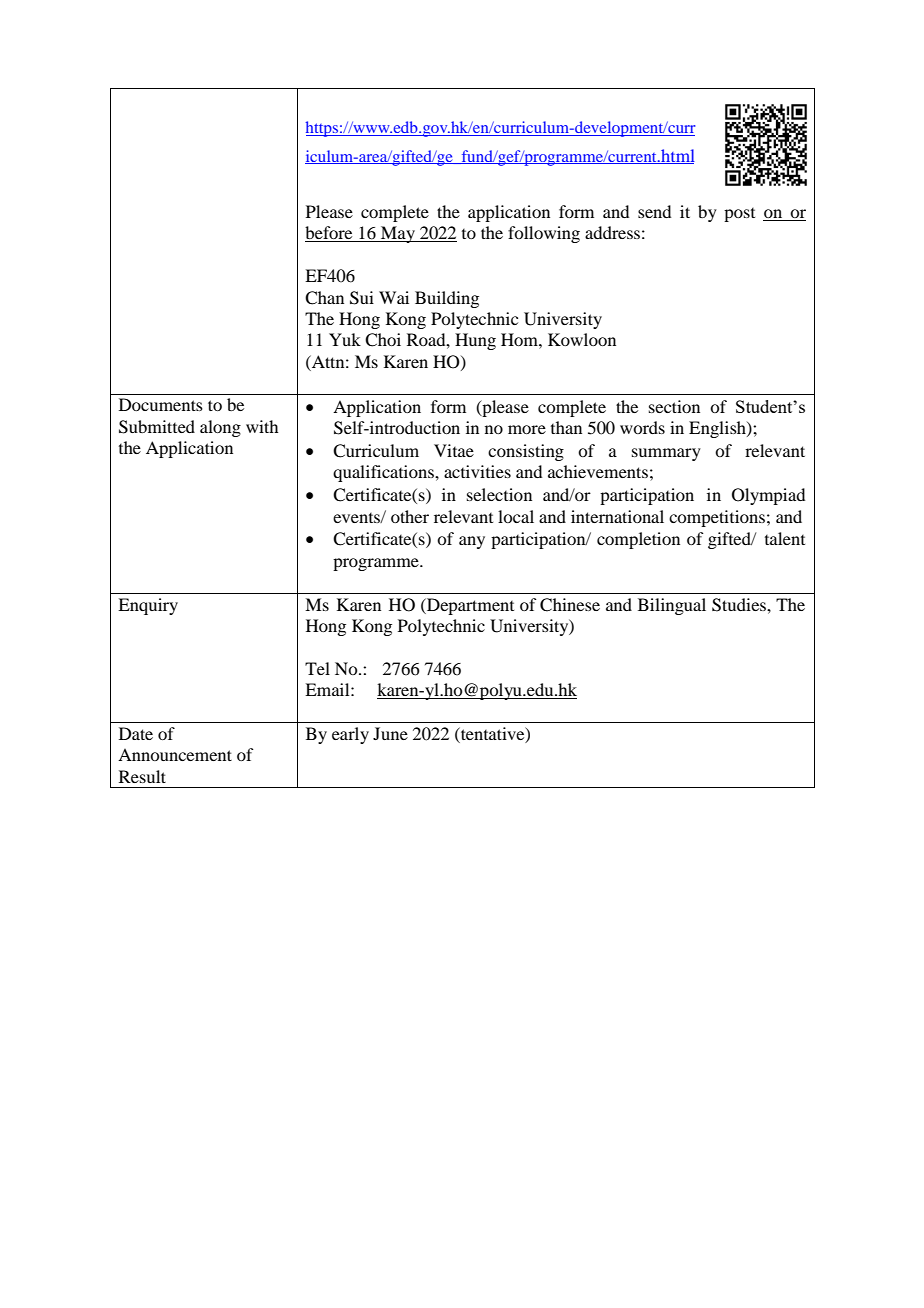  I want to click on May, so click(398, 234).
